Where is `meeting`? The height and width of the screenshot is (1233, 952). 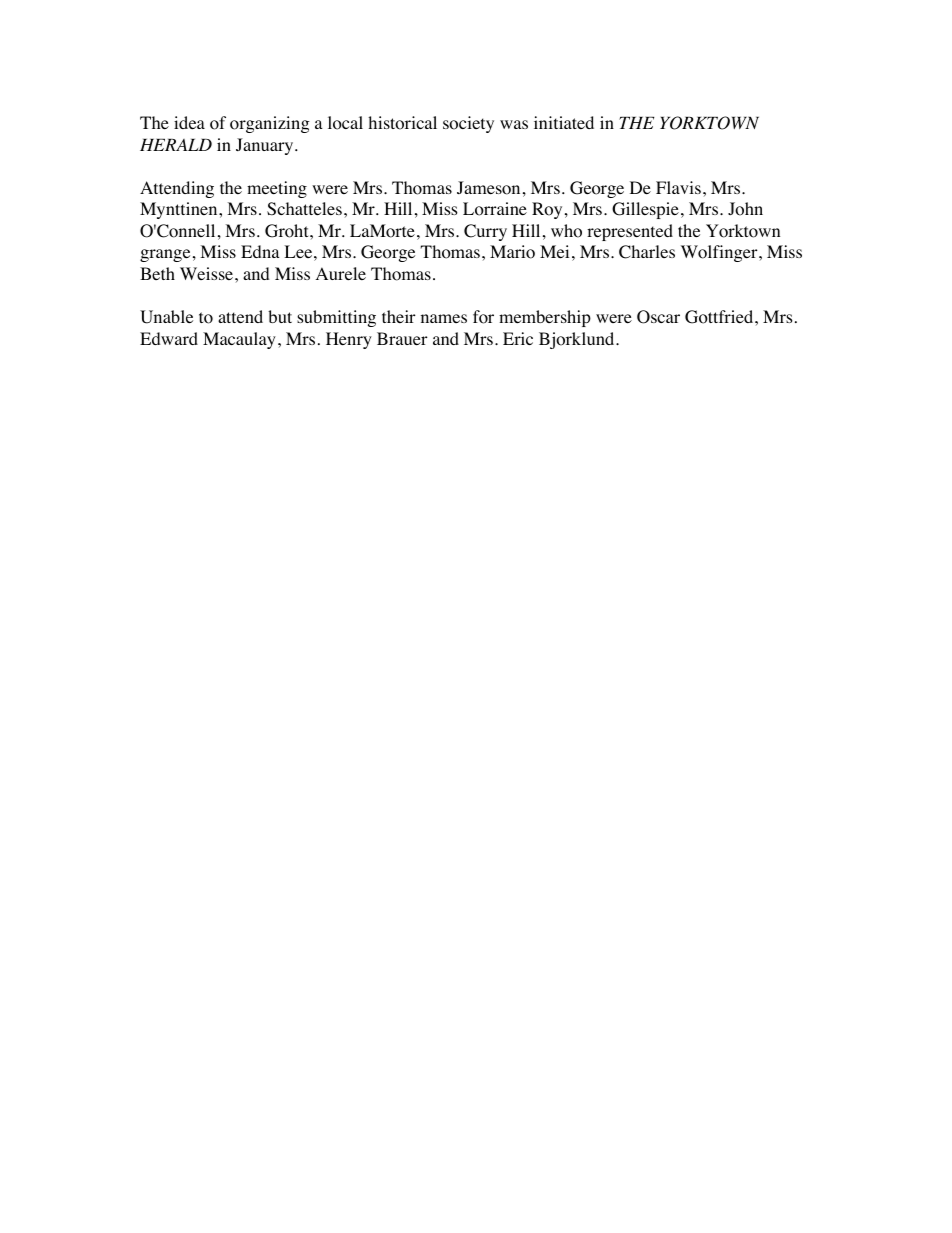
meeting is located at coordinates (277, 189).
